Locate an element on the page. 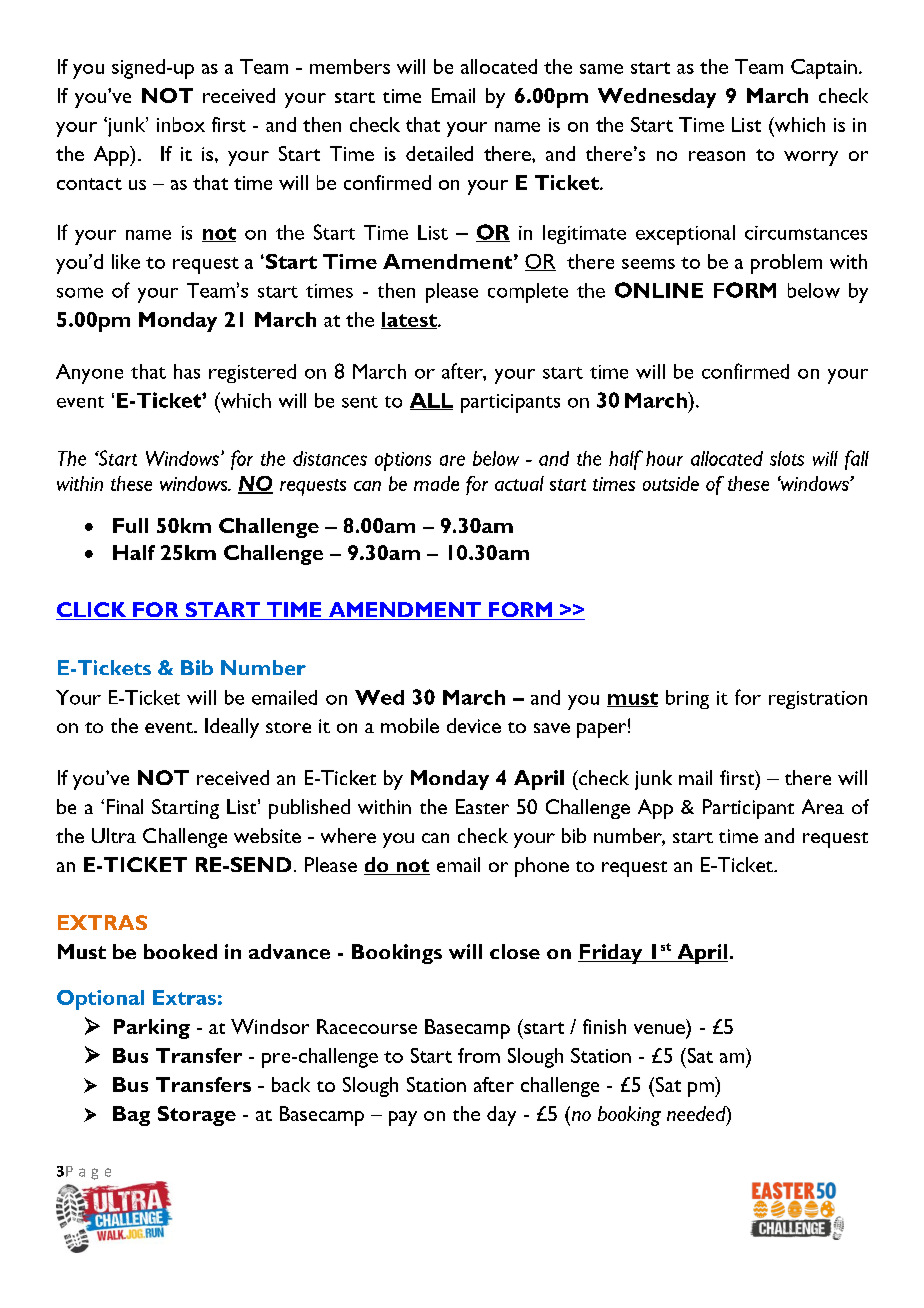  detailed is located at coordinates (439, 153).
